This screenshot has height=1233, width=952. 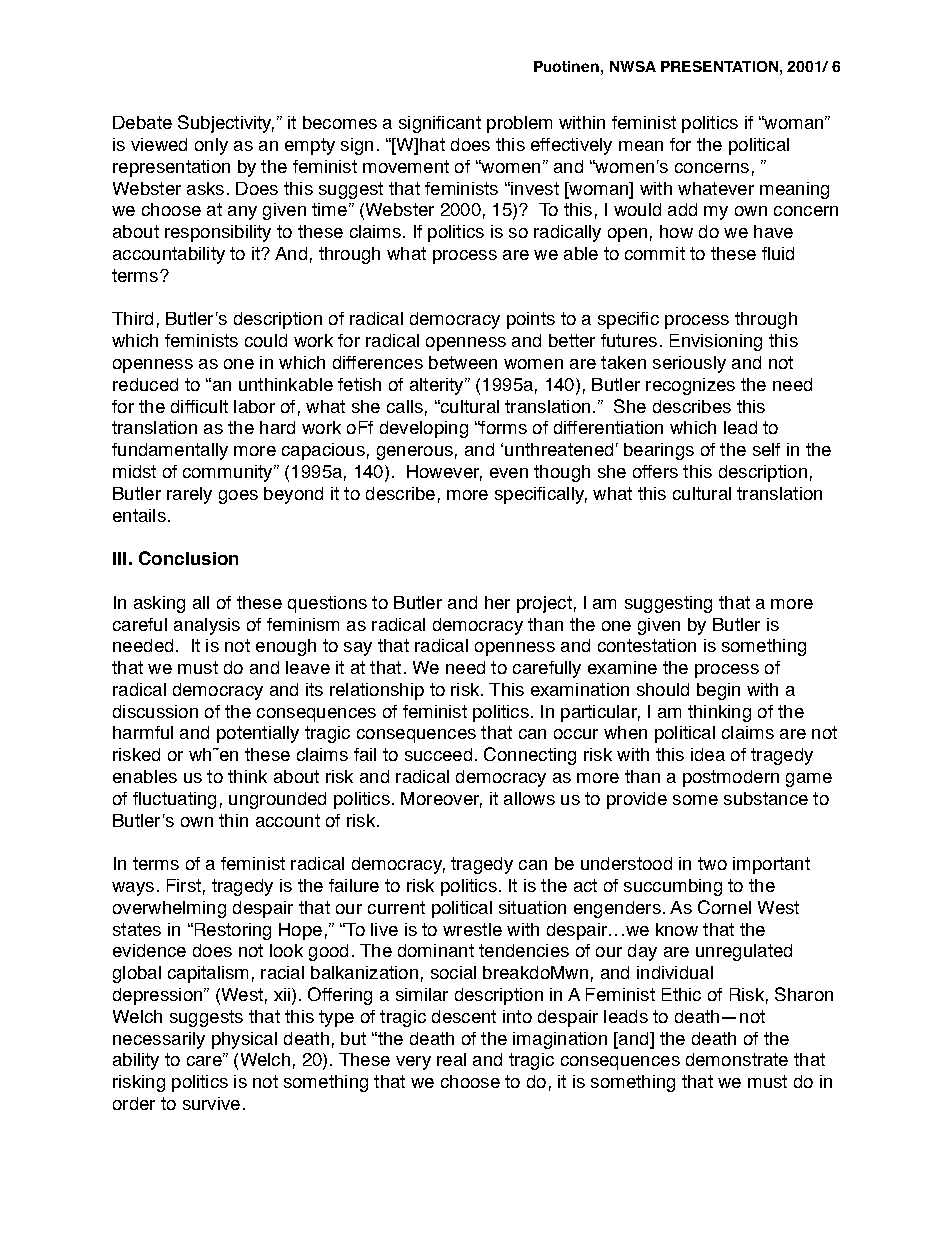 I want to click on movement, so click(x=406, y=166).
